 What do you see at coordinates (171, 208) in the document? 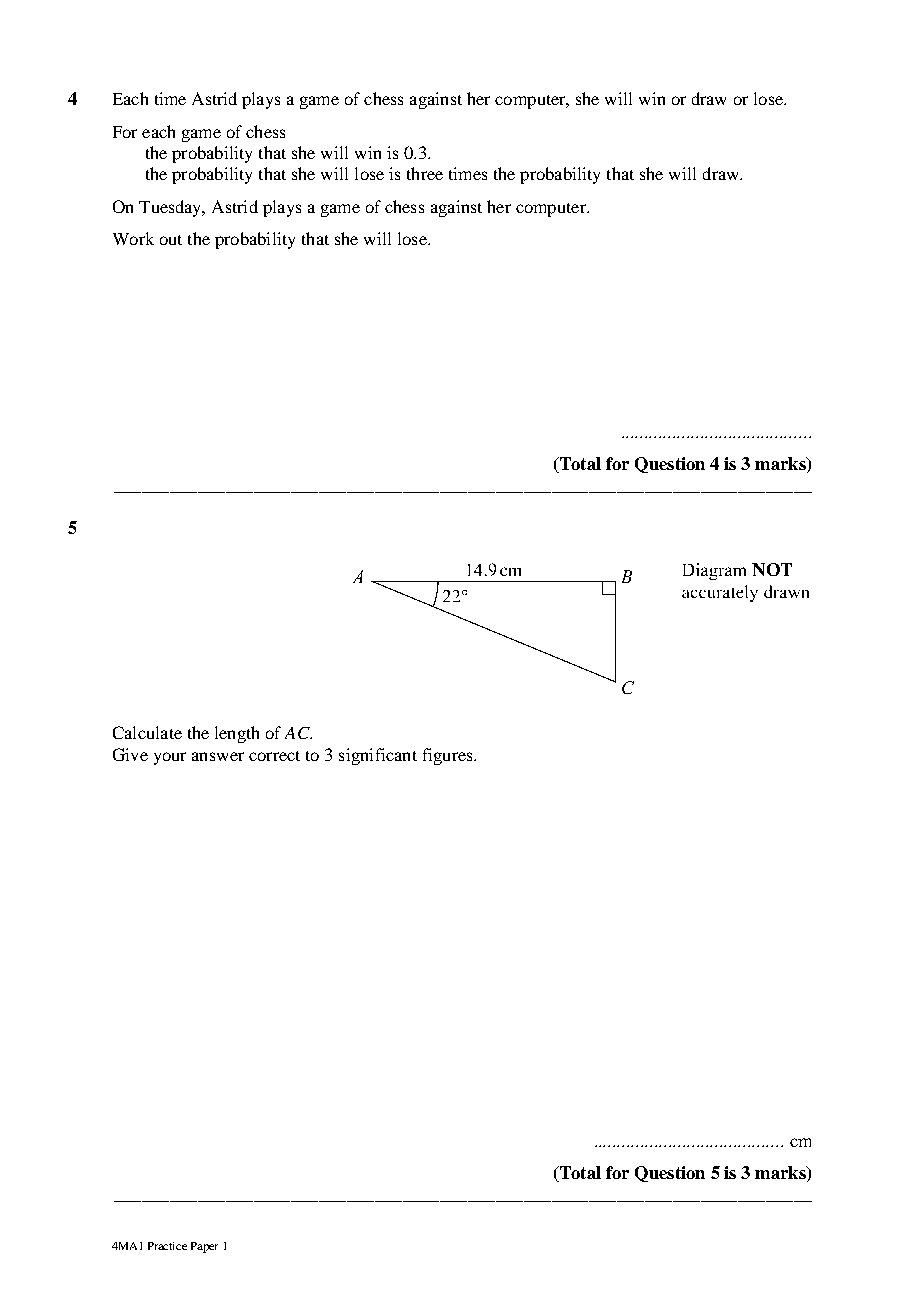
I see `Tuesday` at bounding box center [171, 208].
